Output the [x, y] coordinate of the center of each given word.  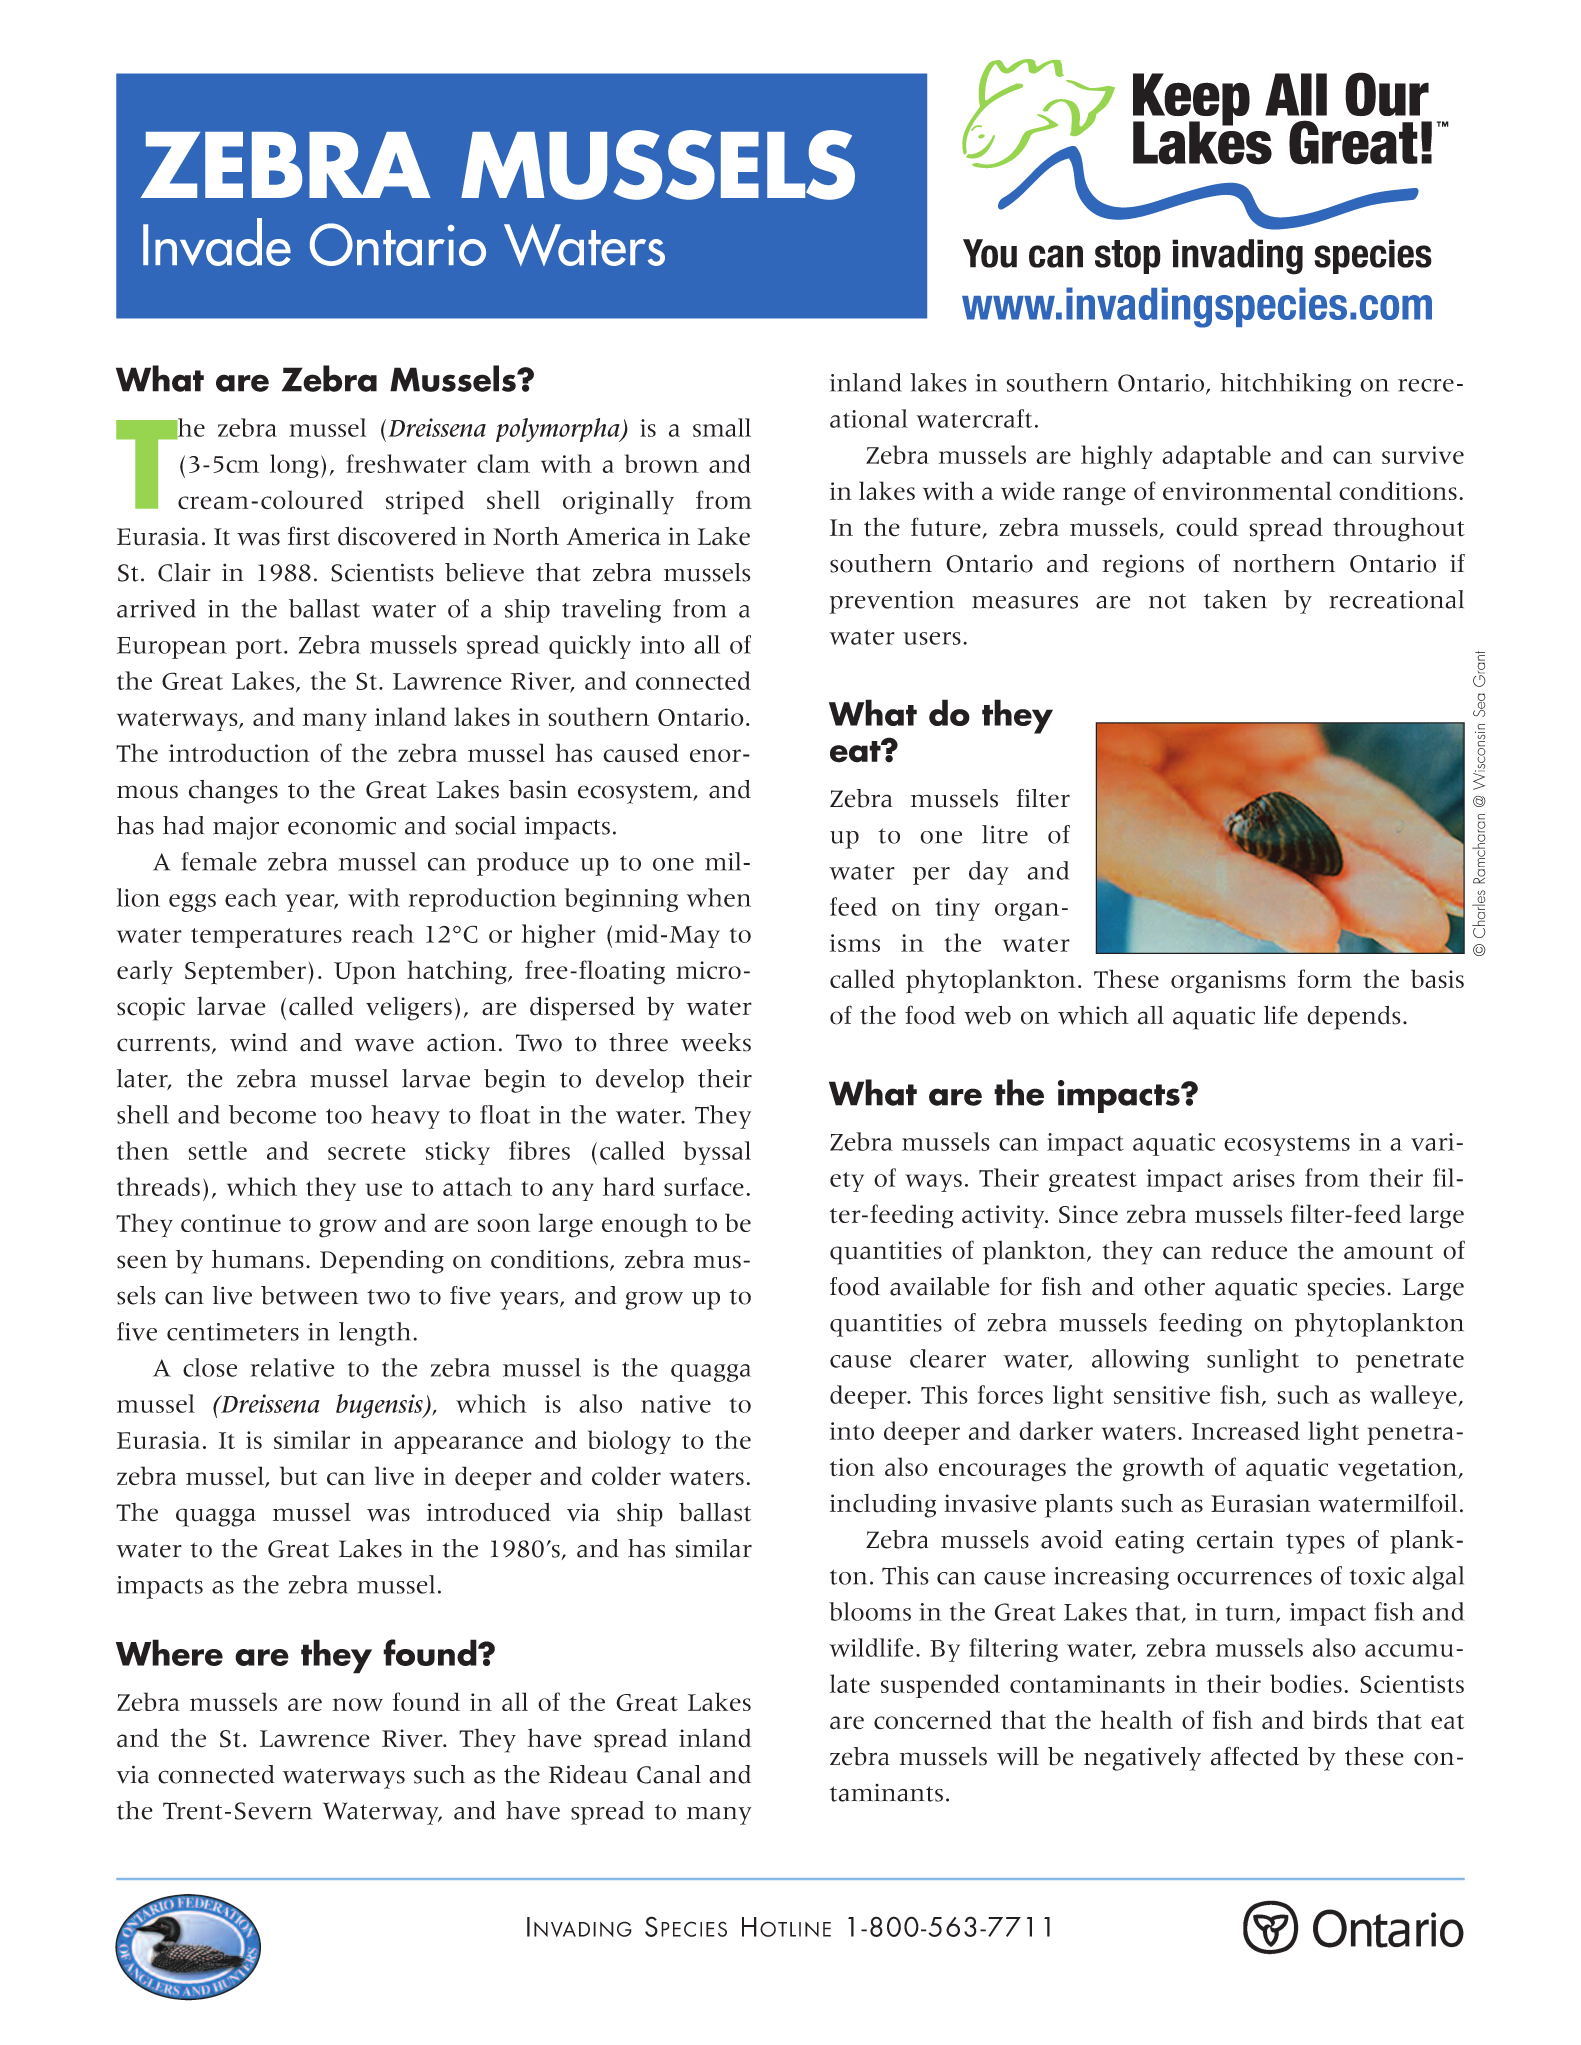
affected [1255, 1756]
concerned [933, 1720]
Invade [217, 242]
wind [259, 1042]
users [932, 638]
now [358, 1704]
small [722, 427]
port [259, 648]
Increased [1246, 1430]
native [676, 1404]
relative [292, 1367]
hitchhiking [1286, 385]
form [1325, 978]
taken [1235, 599]
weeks [716, 1042]
